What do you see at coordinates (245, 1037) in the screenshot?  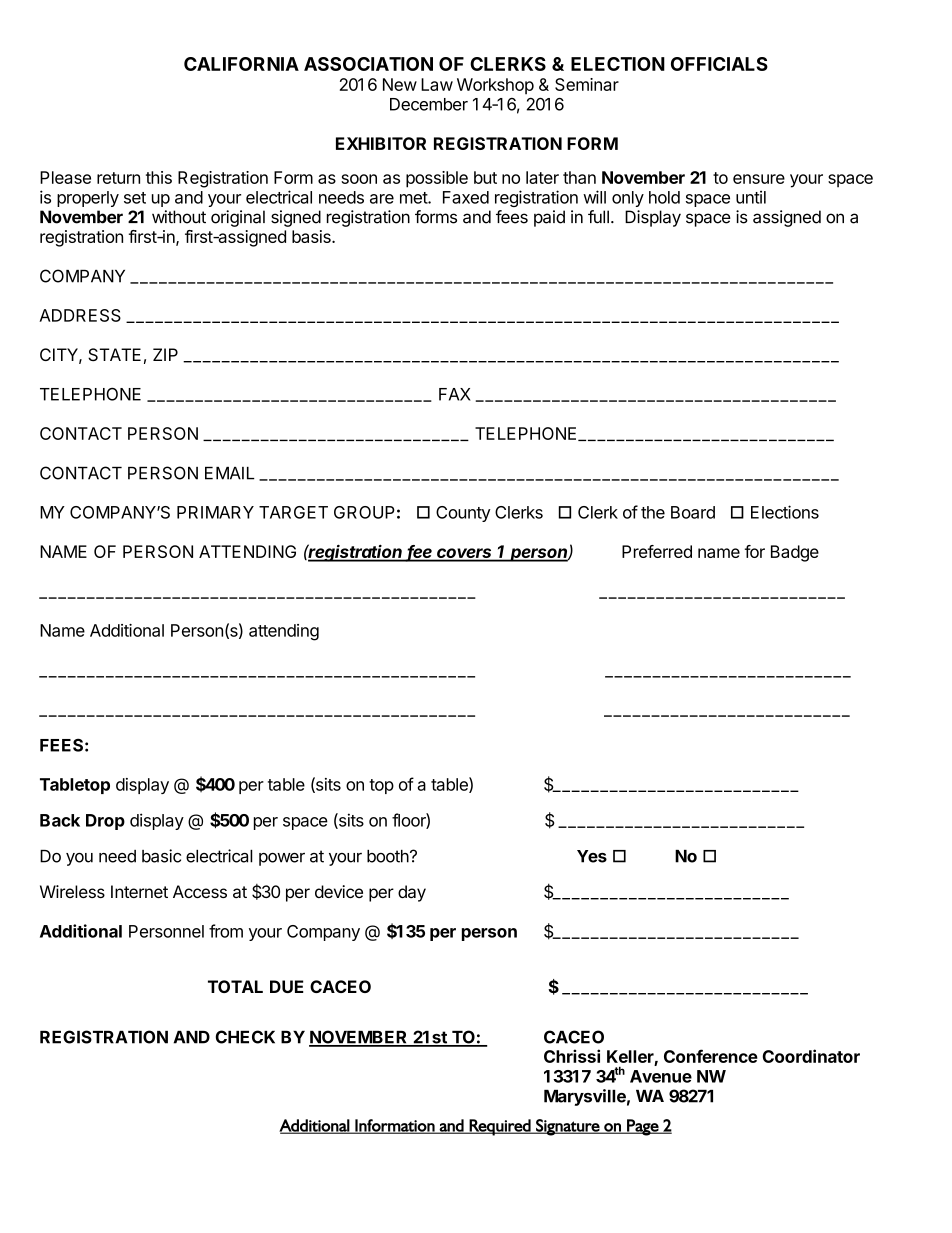 I see `CHECK` at bounding box center [245, 1037].
